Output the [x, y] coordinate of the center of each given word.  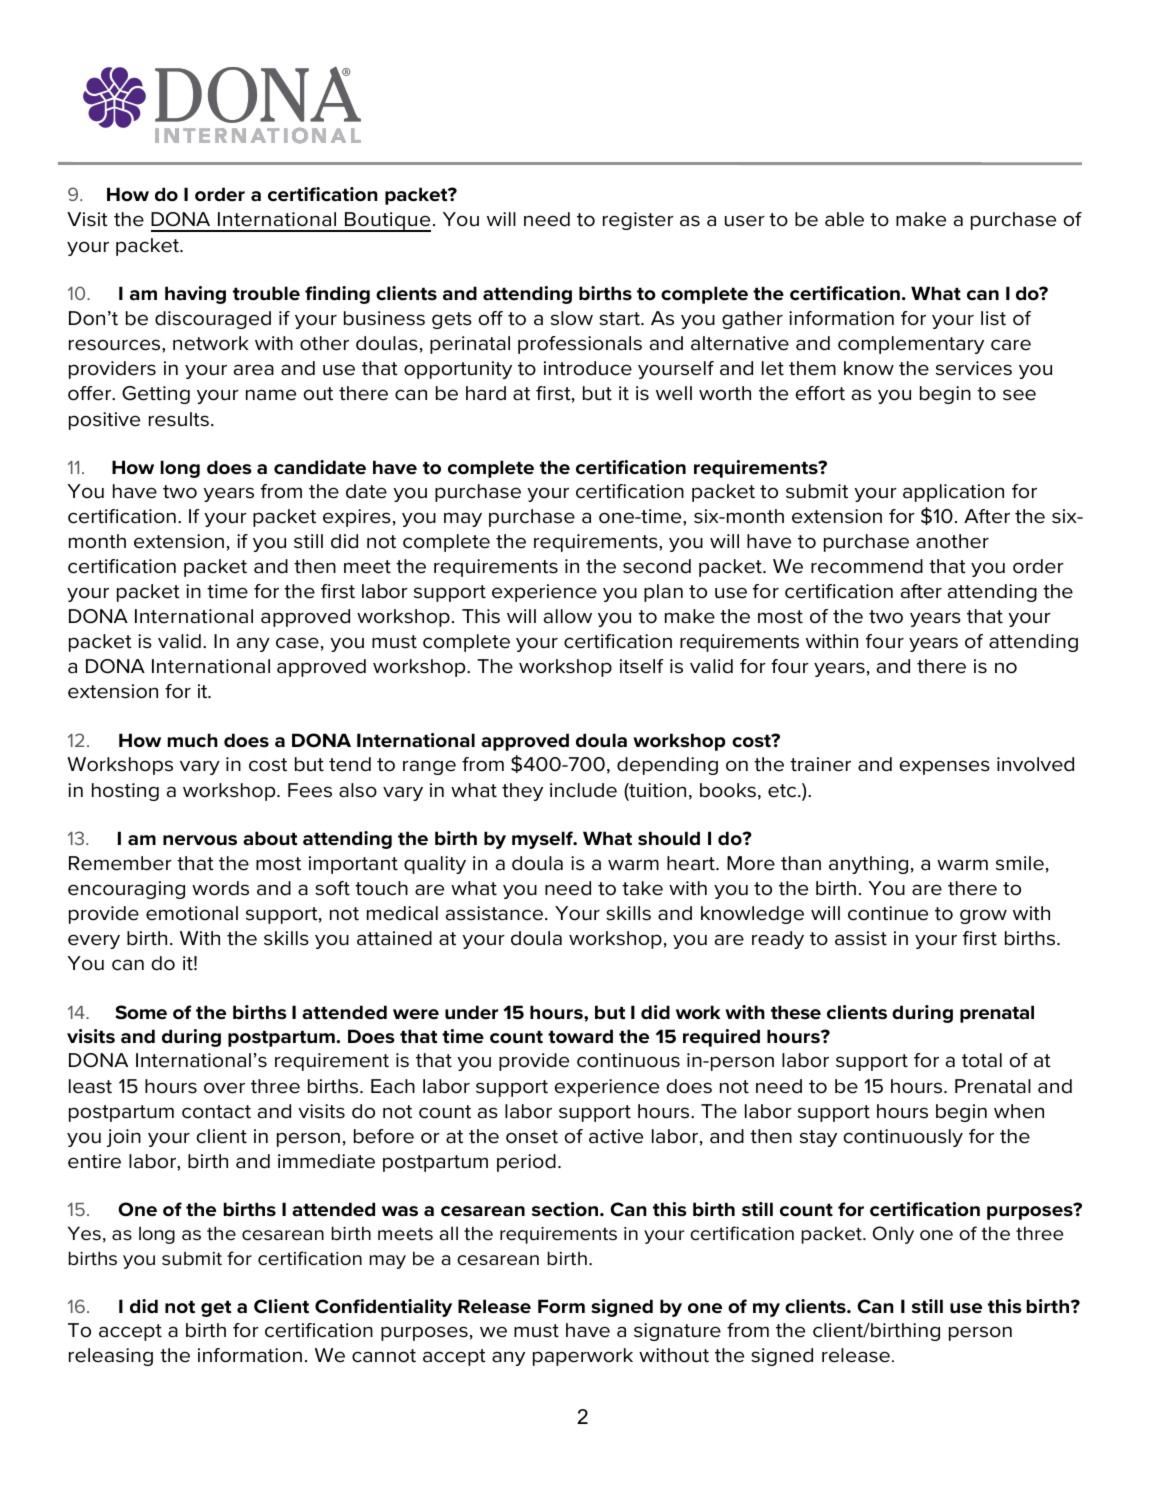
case [297, 643]
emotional [192, 913]
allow [568, 616]
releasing [111, 1357]
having [195, 295]
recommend [867, 566]
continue [888, 913]
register [638, 221]
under [471, 1012]
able [844, 219]
